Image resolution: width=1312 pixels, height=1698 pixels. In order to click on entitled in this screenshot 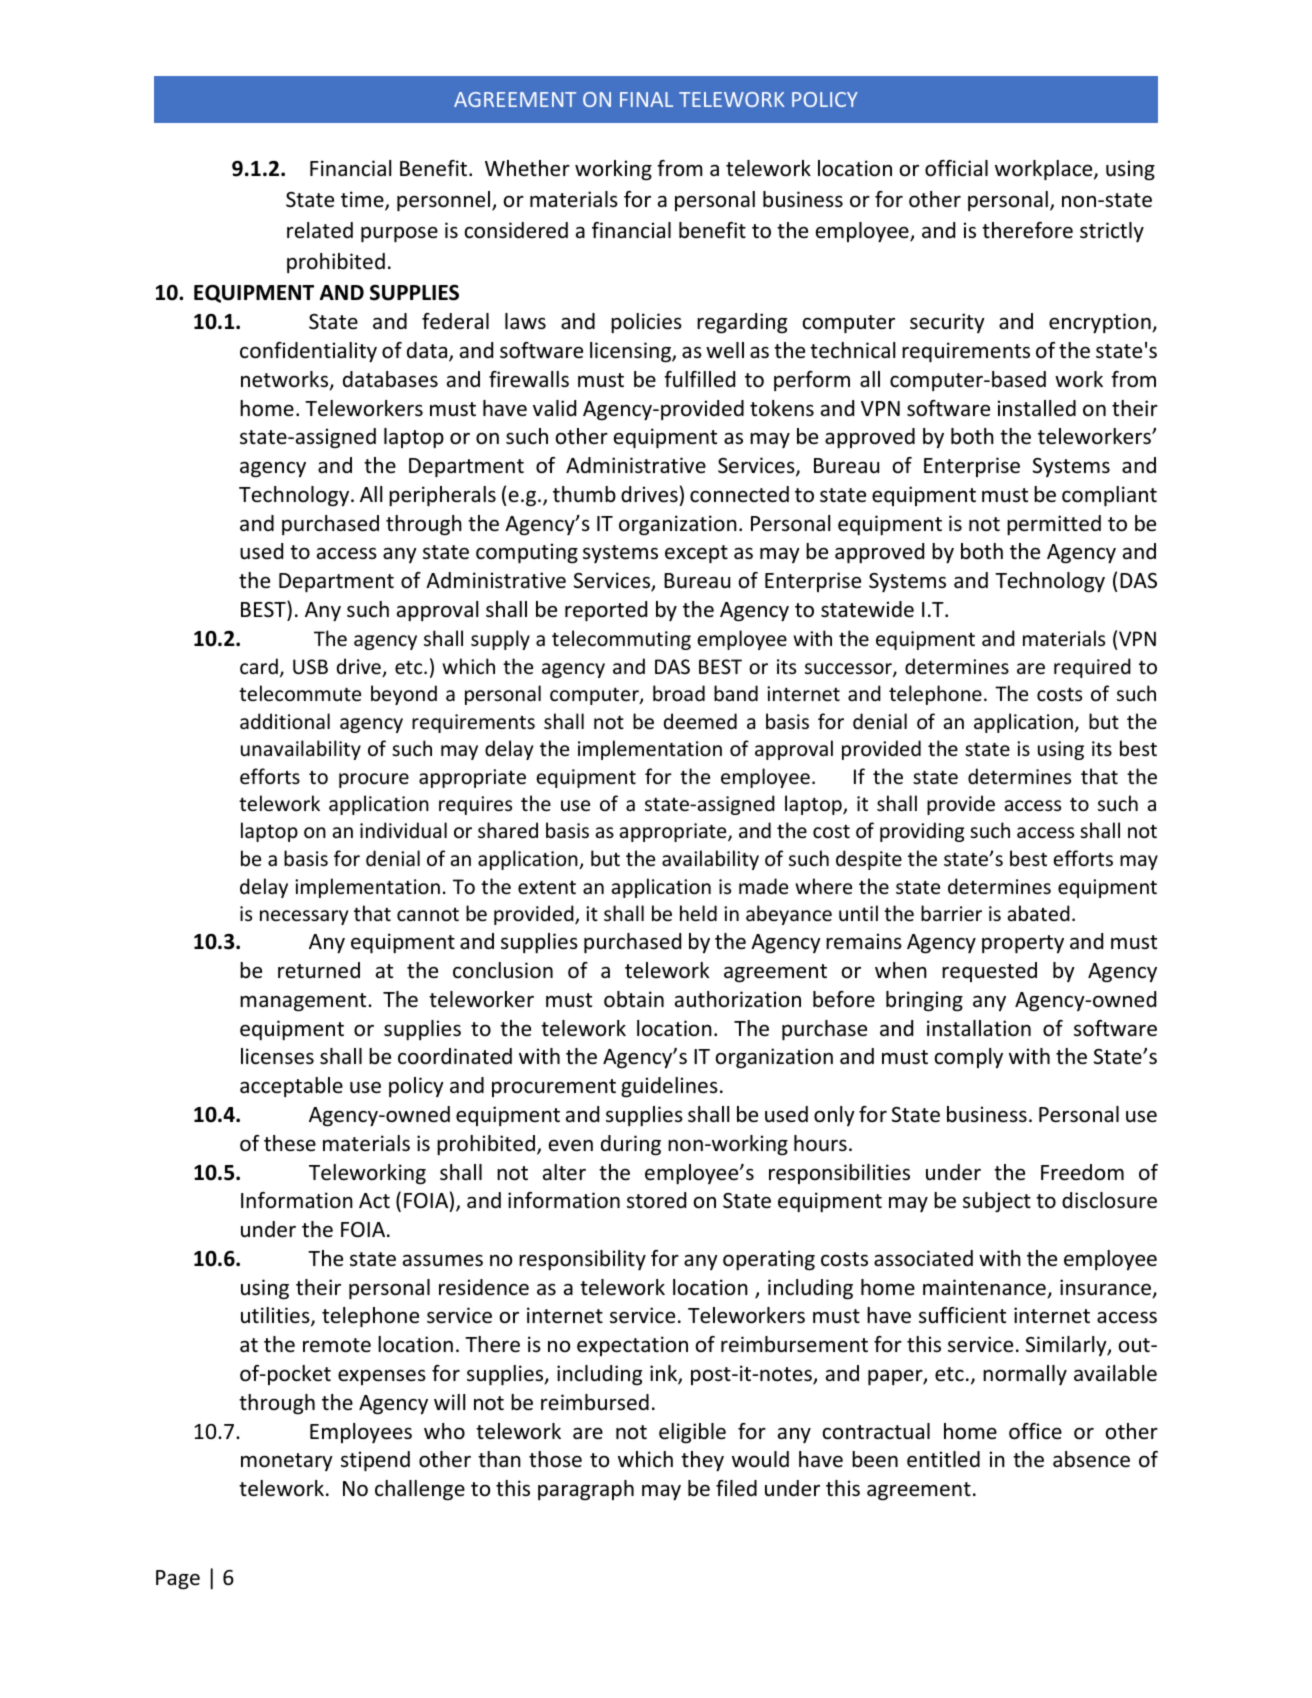, I will do `click(943, 1459)`.
